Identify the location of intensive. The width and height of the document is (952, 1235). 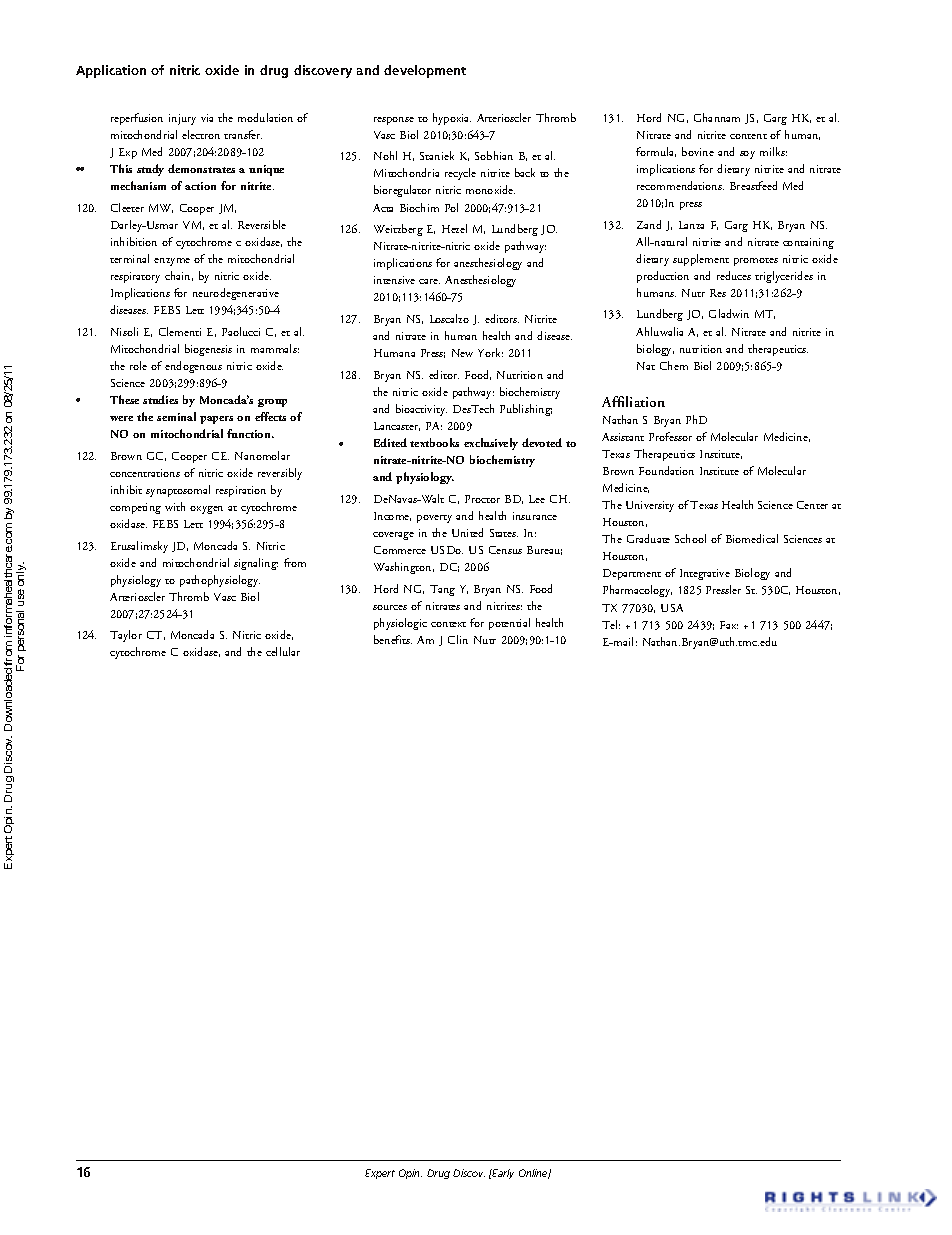
(394, 280).
